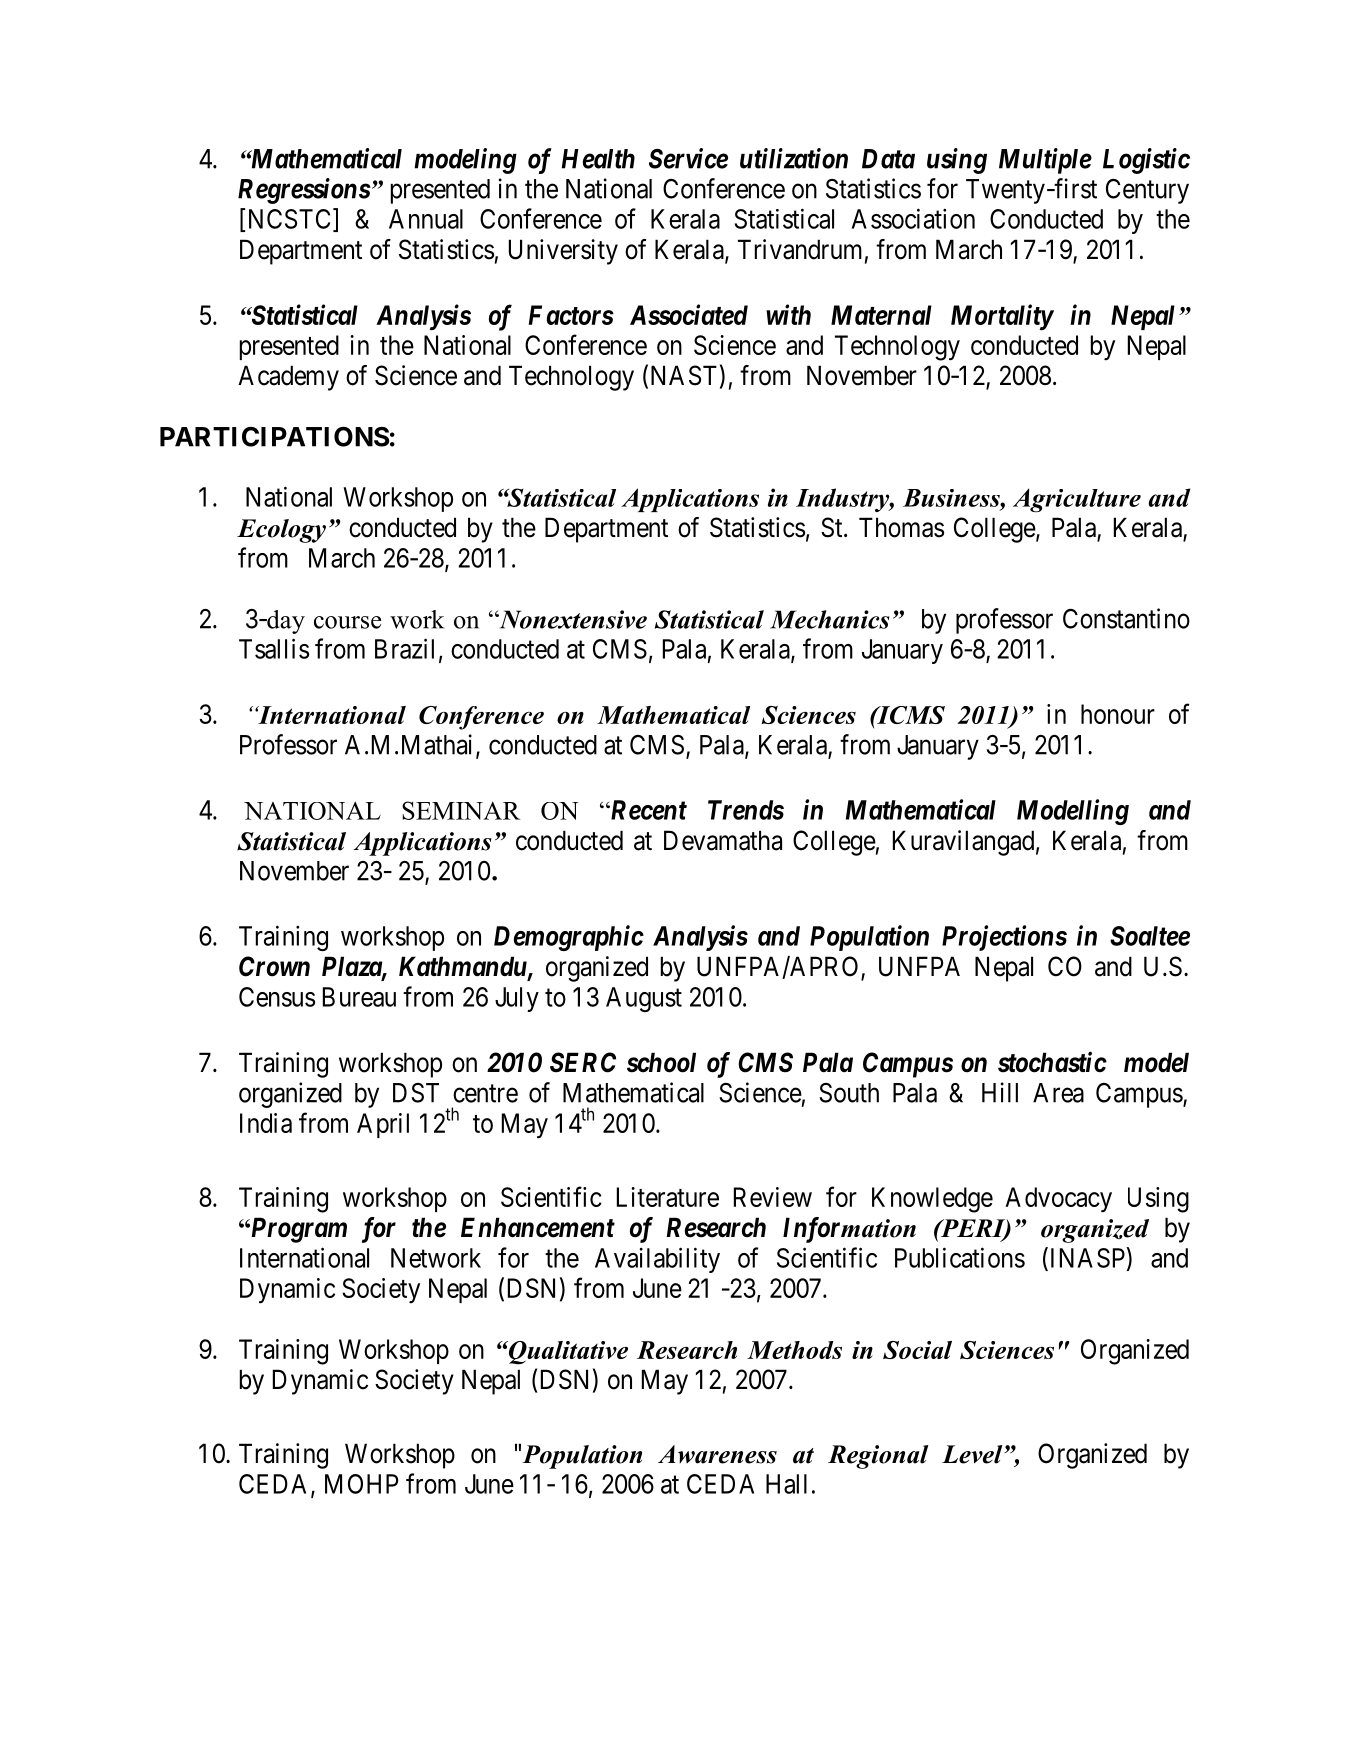  Describe the element at coordinates (359, 997) in the screenshot. I see `Bureau` at that location.
